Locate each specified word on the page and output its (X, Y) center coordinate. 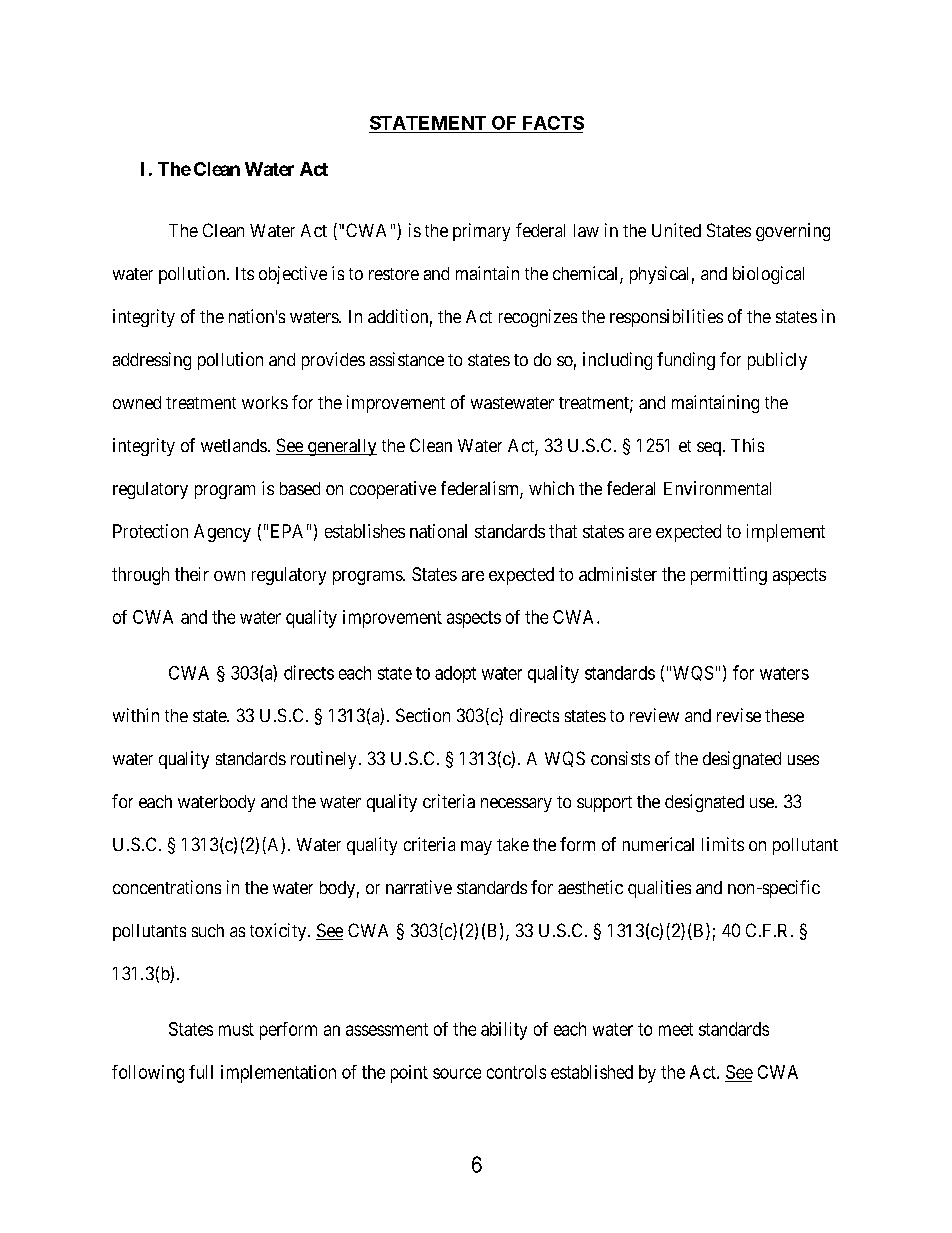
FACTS (553, 123)
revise (739, 715)
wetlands (234, 445)
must (236, 1029)
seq (709, 449)
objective (293, 275)
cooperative (393, 490)
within (136, 715)
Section (423, 715)
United (676, 230)
